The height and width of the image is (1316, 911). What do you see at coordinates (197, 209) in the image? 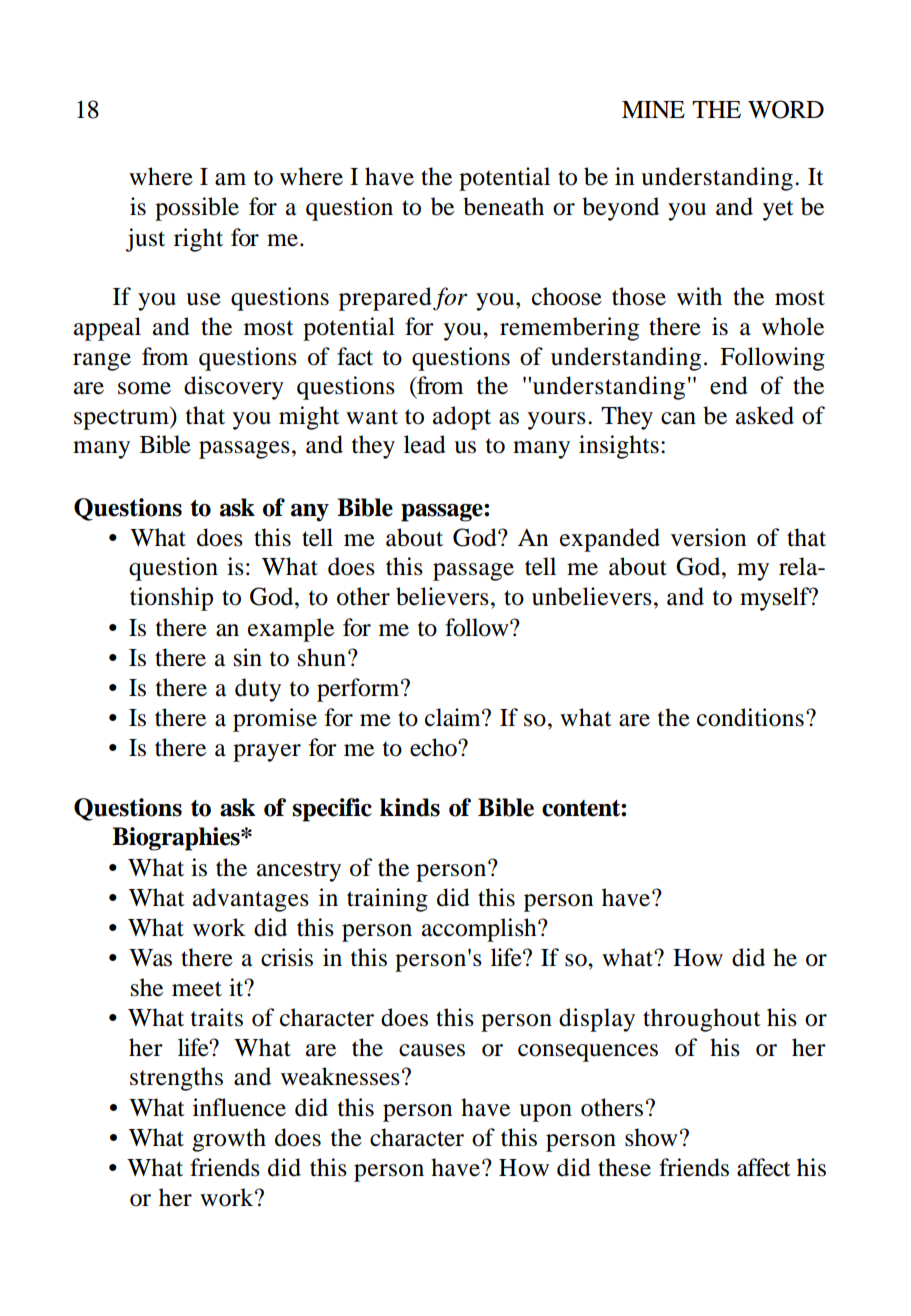
I see `possible` at bounding box center [197, 209].
